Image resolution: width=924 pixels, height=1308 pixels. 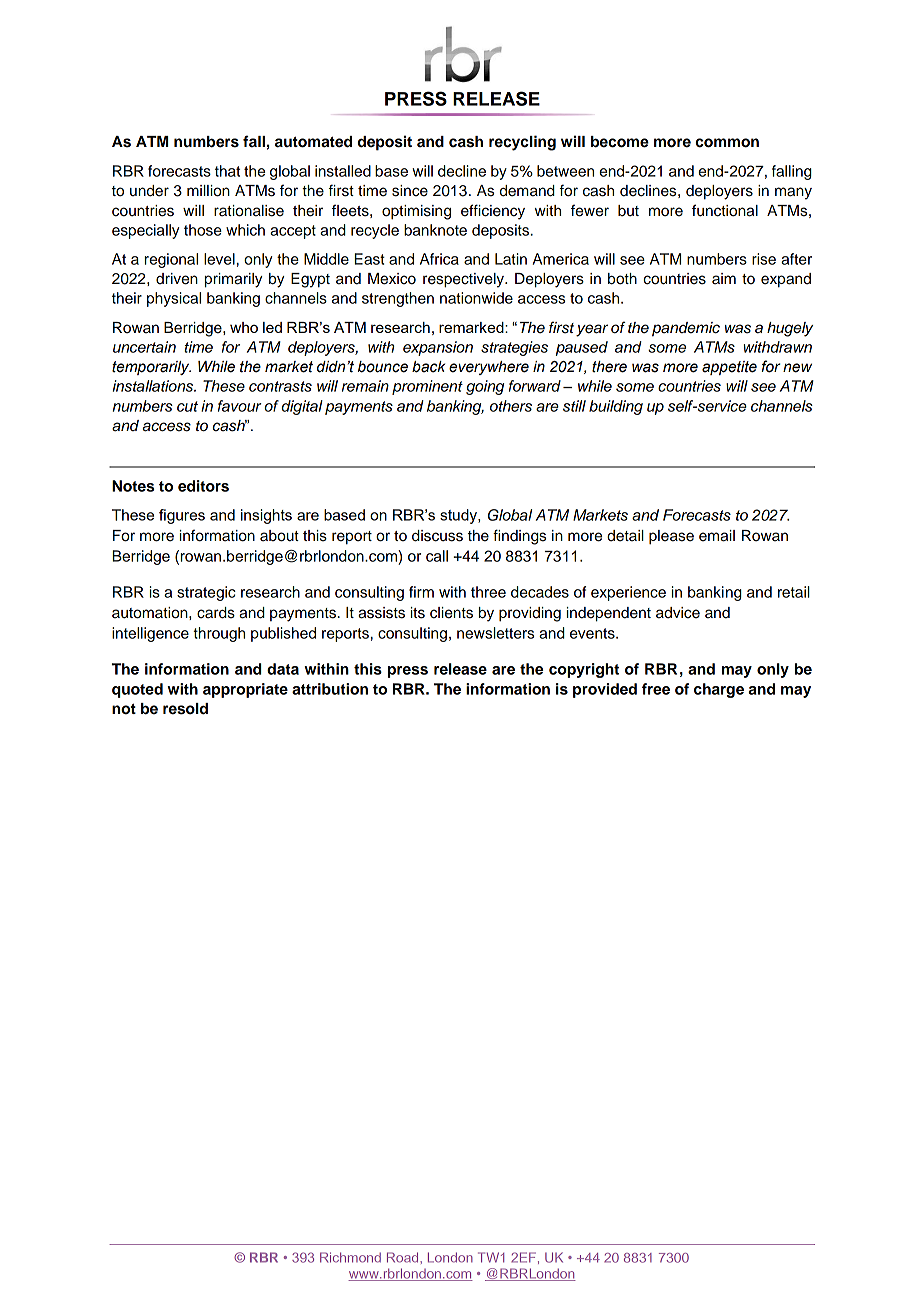 I want to click on charge, so click(x=719, y=690).
